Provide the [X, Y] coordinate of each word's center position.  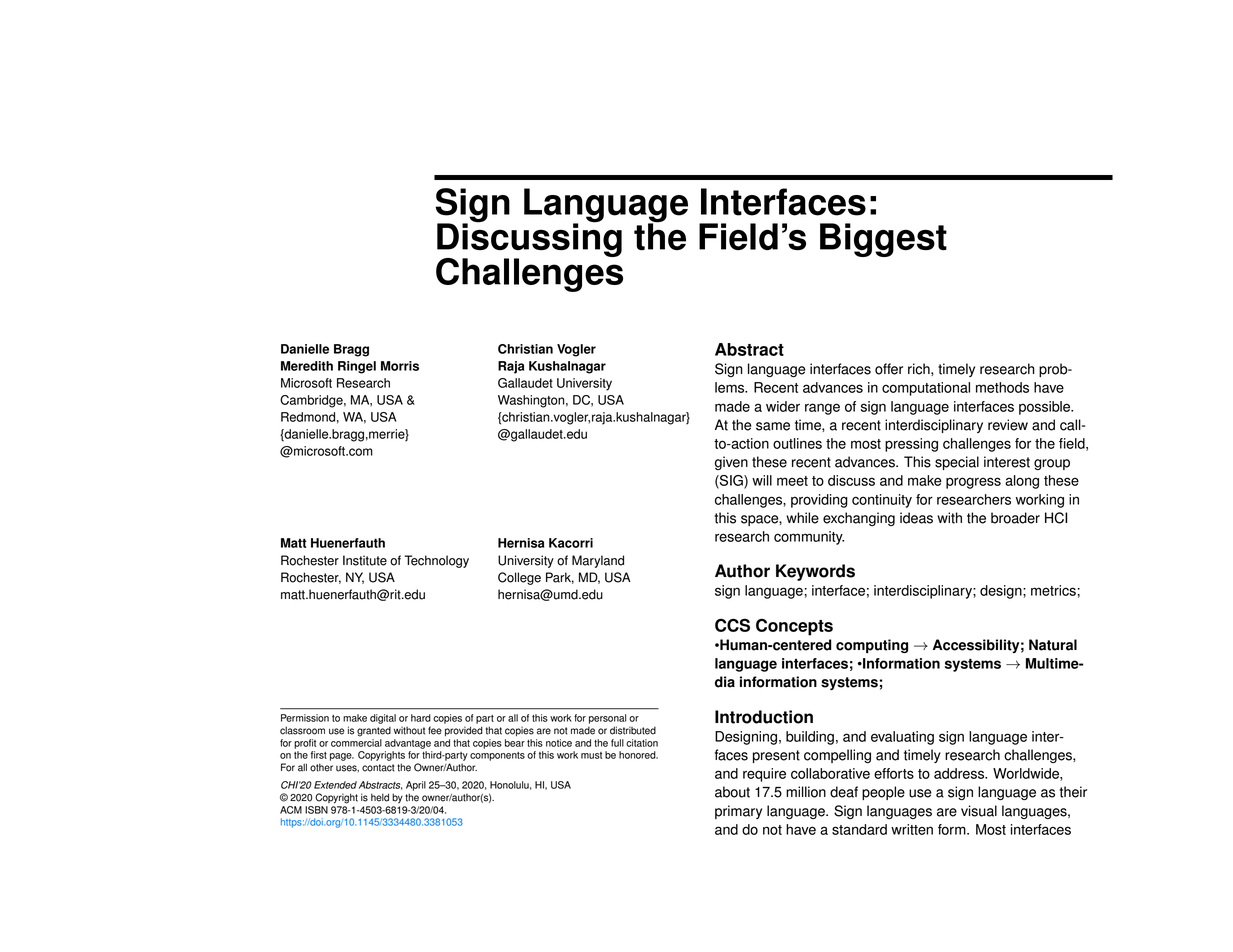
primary [738, 812]
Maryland [598, 561]
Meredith [307, 366]
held [380, 797]
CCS [732, 625]
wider [783, 406]
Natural [1053, 645]
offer [889, 369]
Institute [365, 560]
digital [383, 719]
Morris [400, 366]
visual [979, 811]
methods [1002, 387]
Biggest [883, 240]
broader [1015, 518]
